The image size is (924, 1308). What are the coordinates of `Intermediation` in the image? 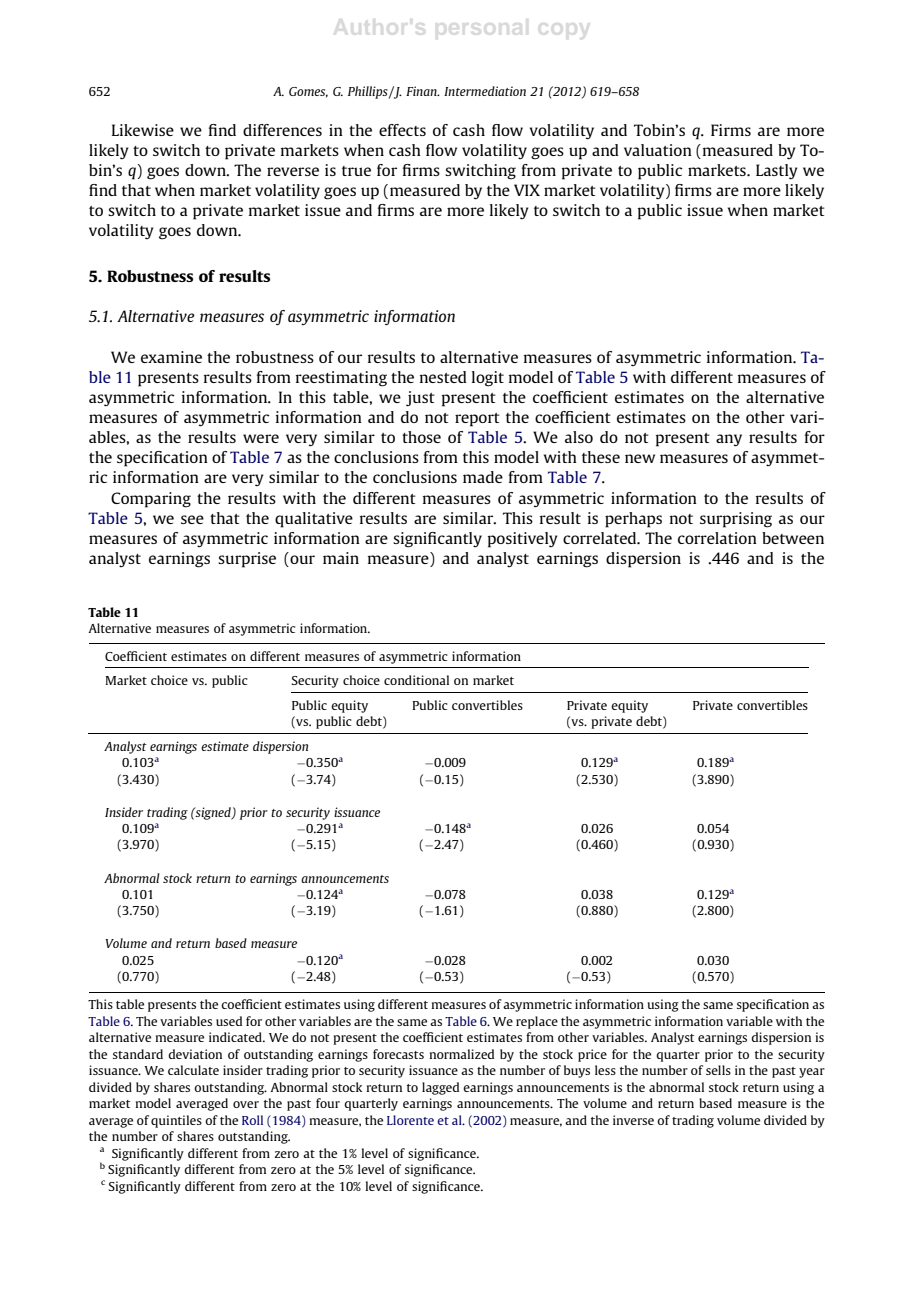 It's located at (485, 91).
